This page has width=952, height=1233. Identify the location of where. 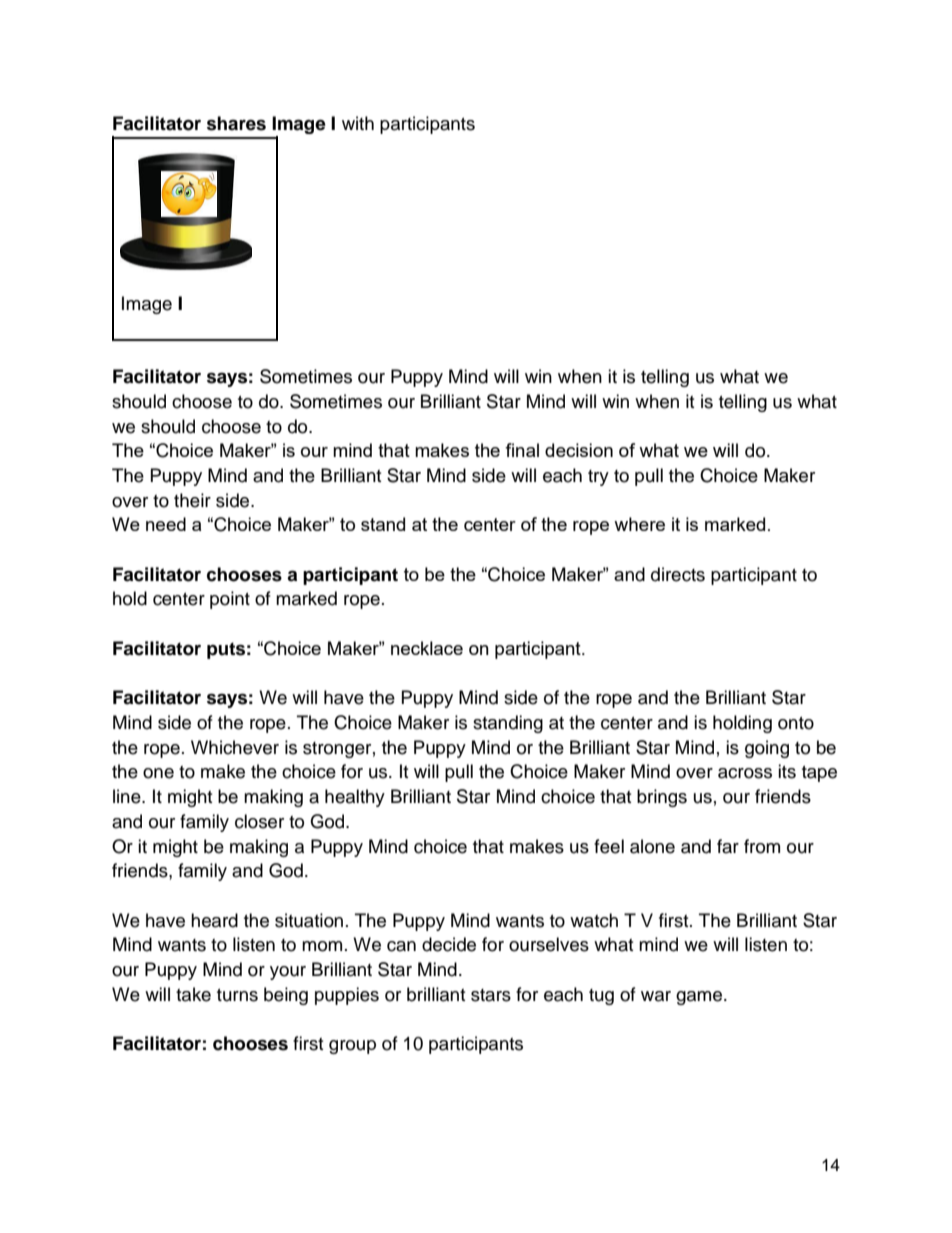
(639, 524).
